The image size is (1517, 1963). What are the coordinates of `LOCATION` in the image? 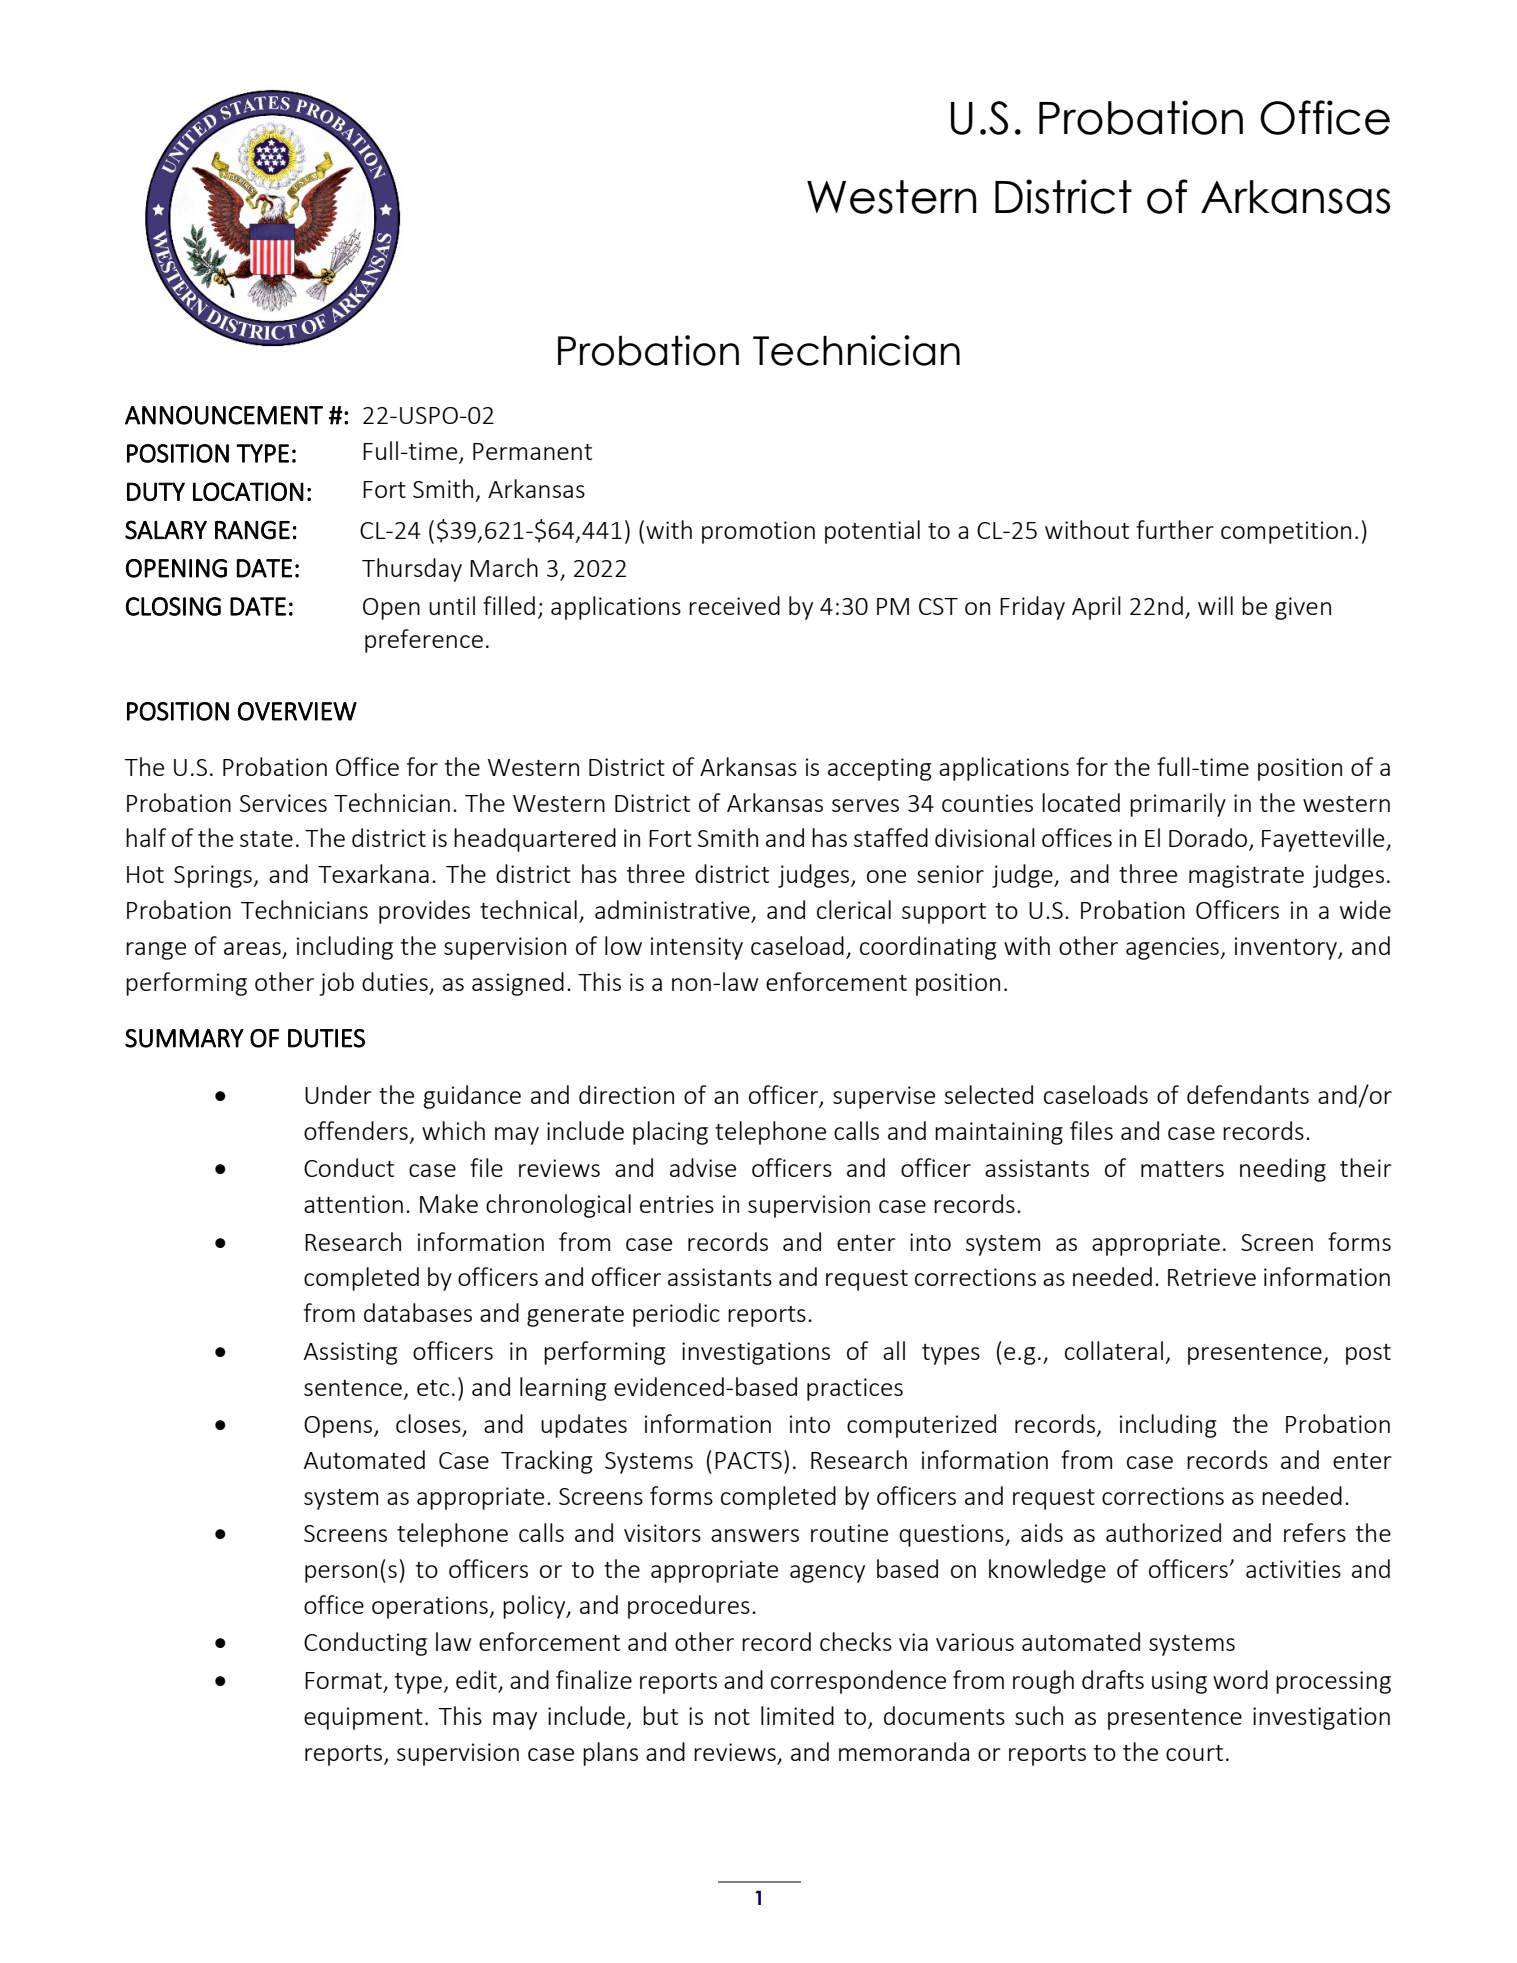 It's located at (248, 491).
